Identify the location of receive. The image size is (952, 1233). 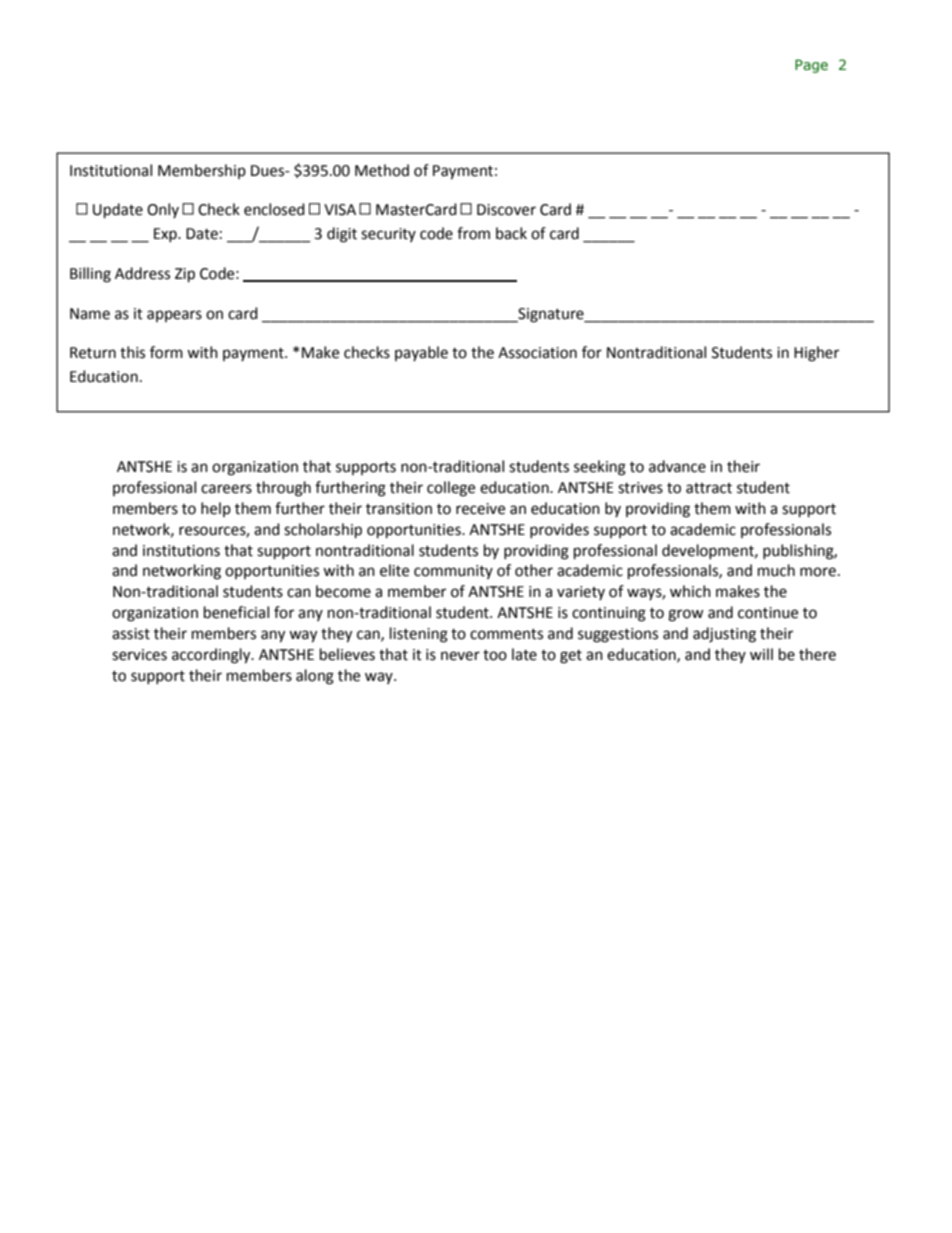
(480, 509).
